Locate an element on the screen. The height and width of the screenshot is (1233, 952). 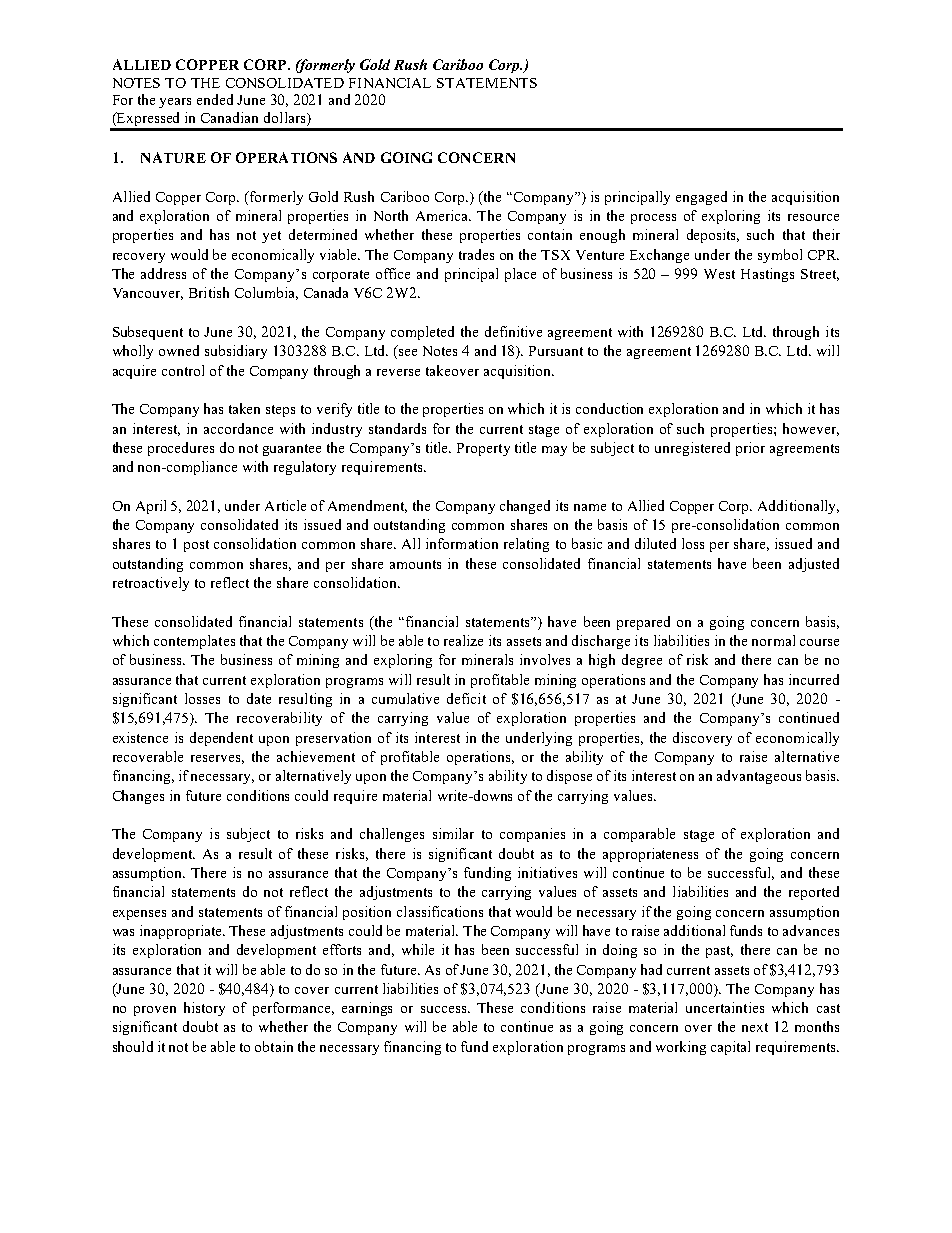
information is located at coordinates (462, 543).
